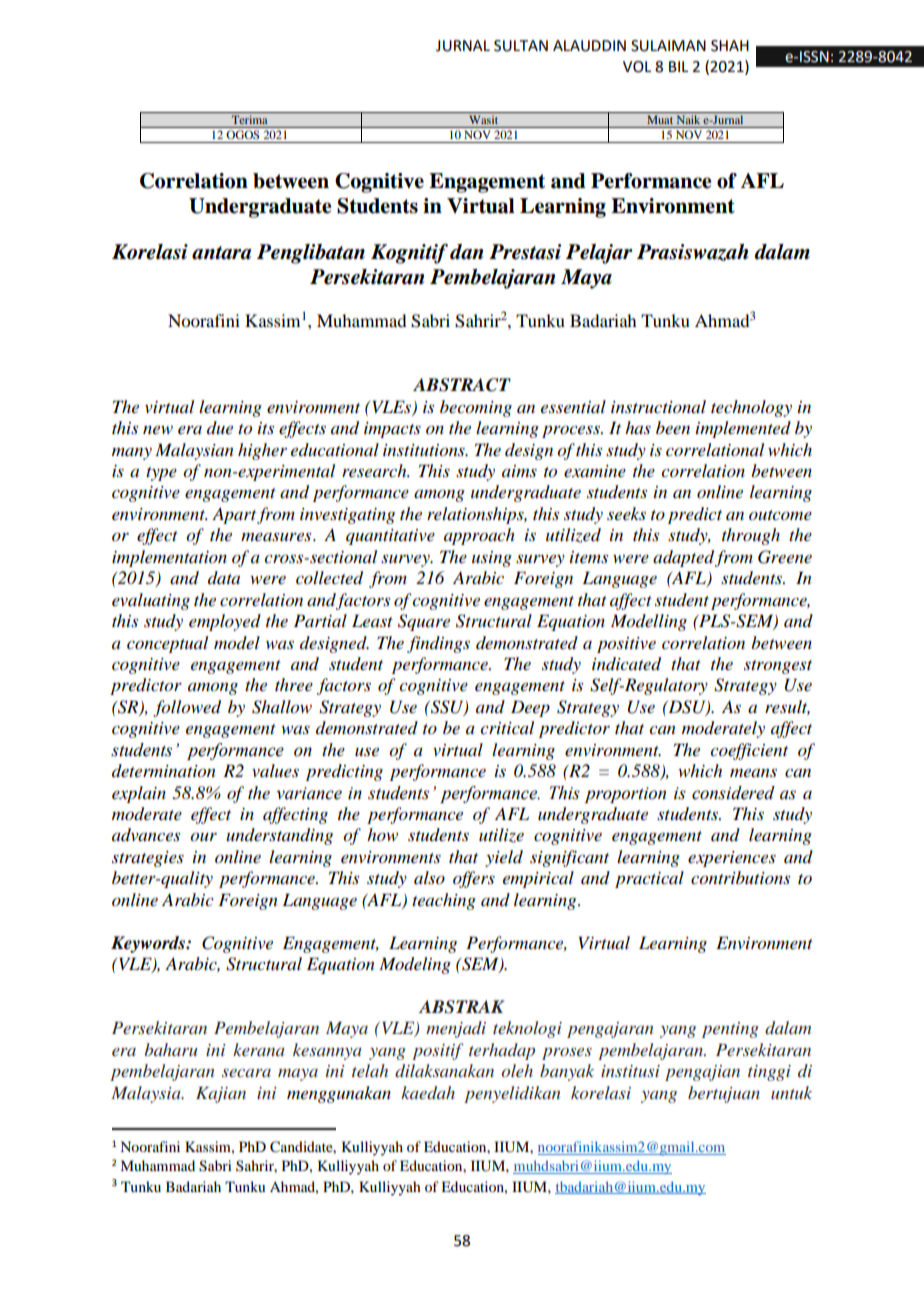 The height and width of the document is (1308, 924). I want to click on SULTAN, so click(521, 46).
